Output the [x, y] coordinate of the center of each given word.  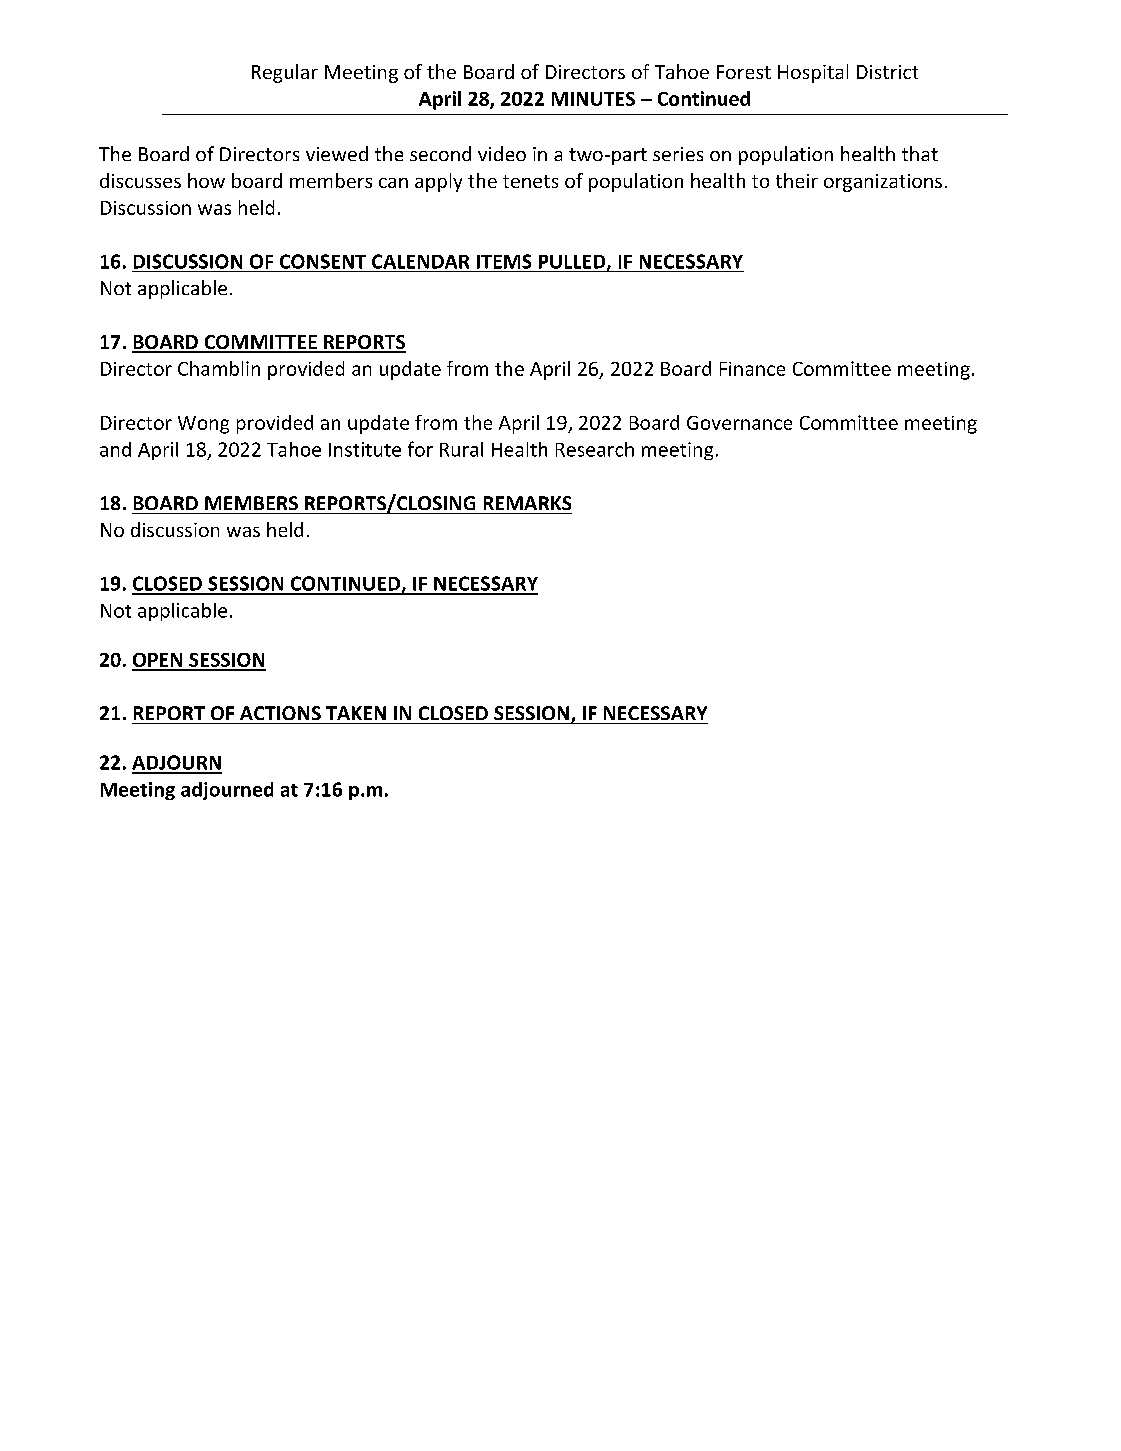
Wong [203, 425]
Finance [752, 369]
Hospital [813, 73]
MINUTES [593, 99]
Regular [285, 73]
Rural [461, 449]
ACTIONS [280, 713]
